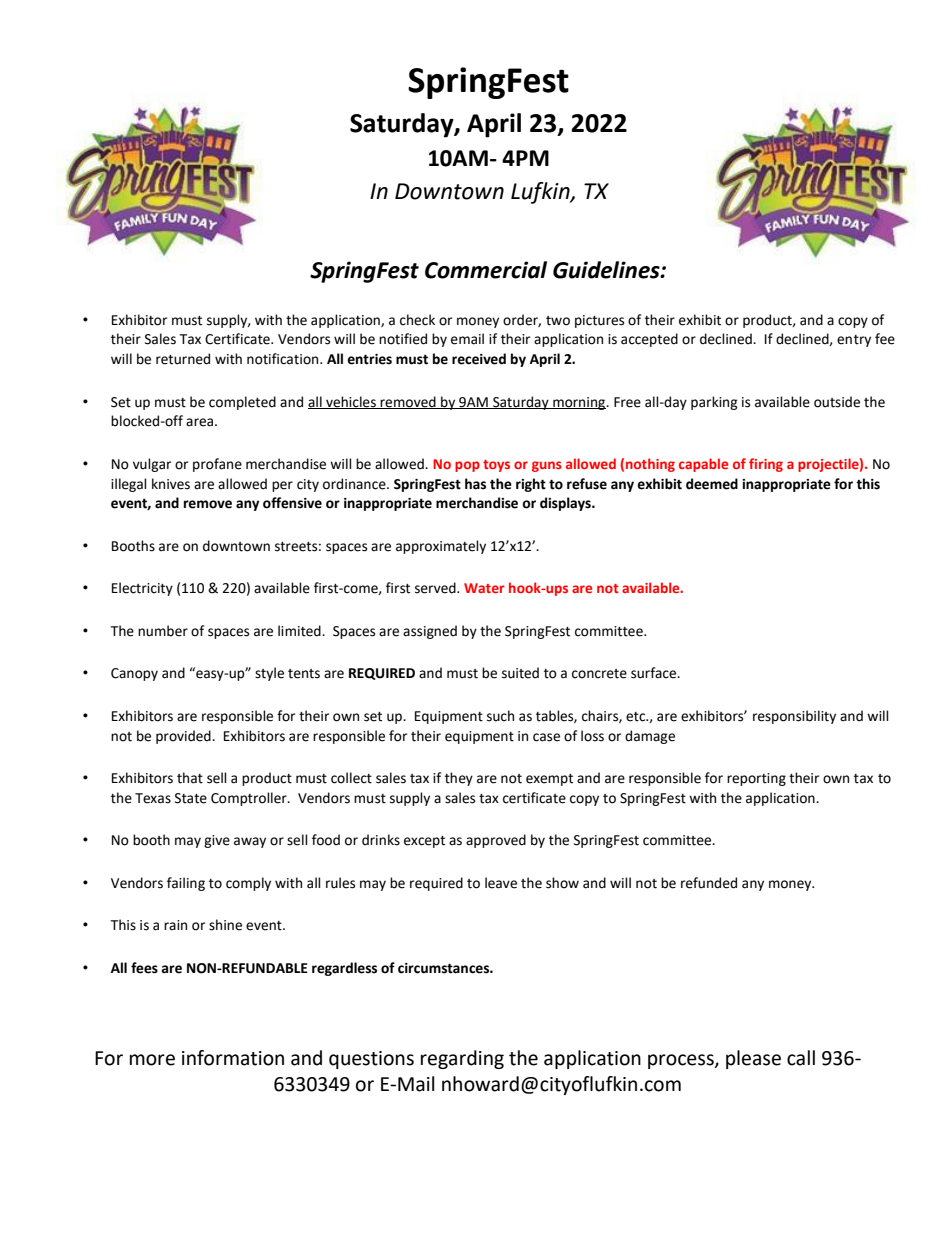 The width and height of the screenshot is (952, 1233). I want to click on responsibility, so click(794, 717).
